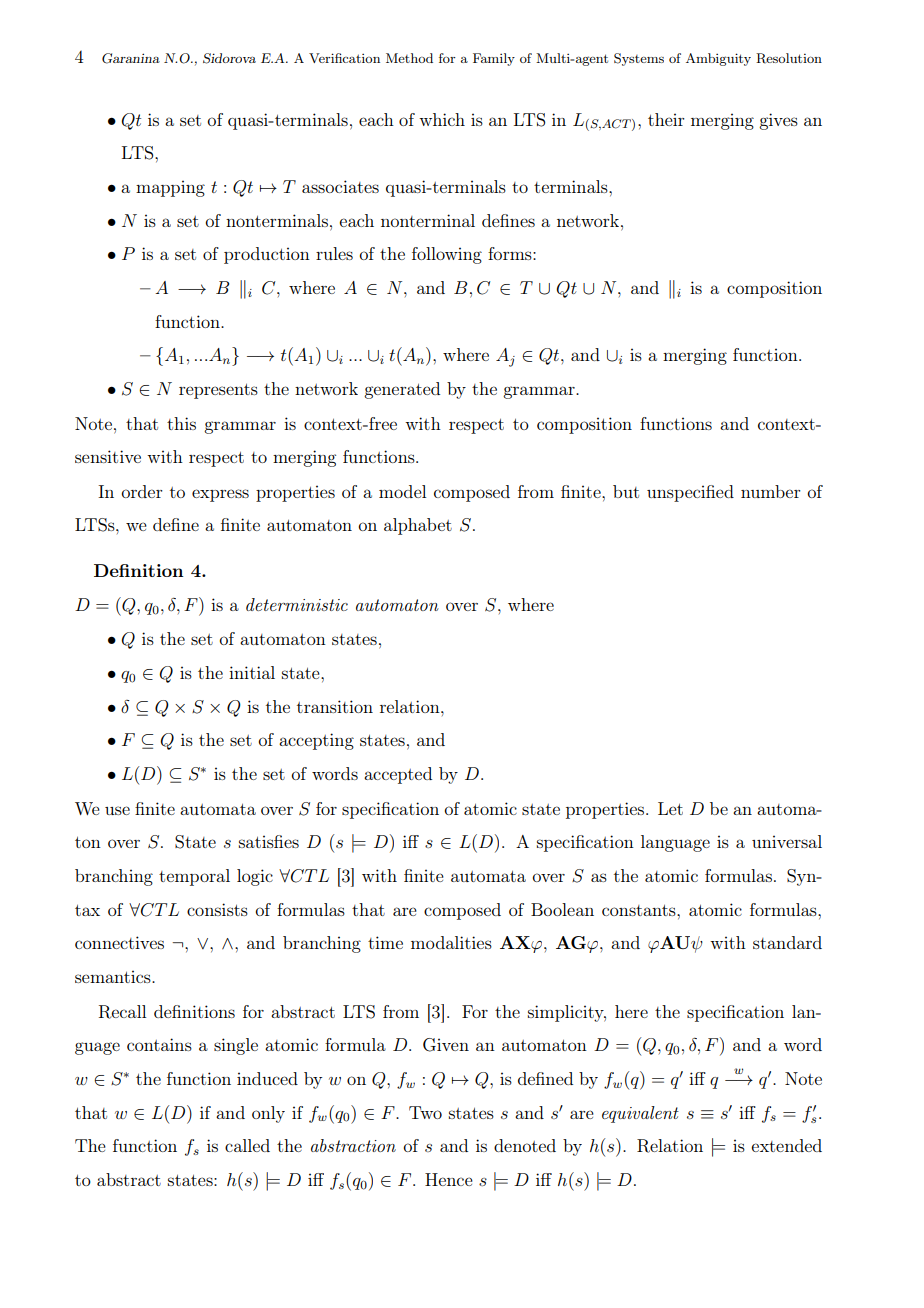 The width and height of the document is (924, 1308). I want to click on mapping, so click(170, 188).
